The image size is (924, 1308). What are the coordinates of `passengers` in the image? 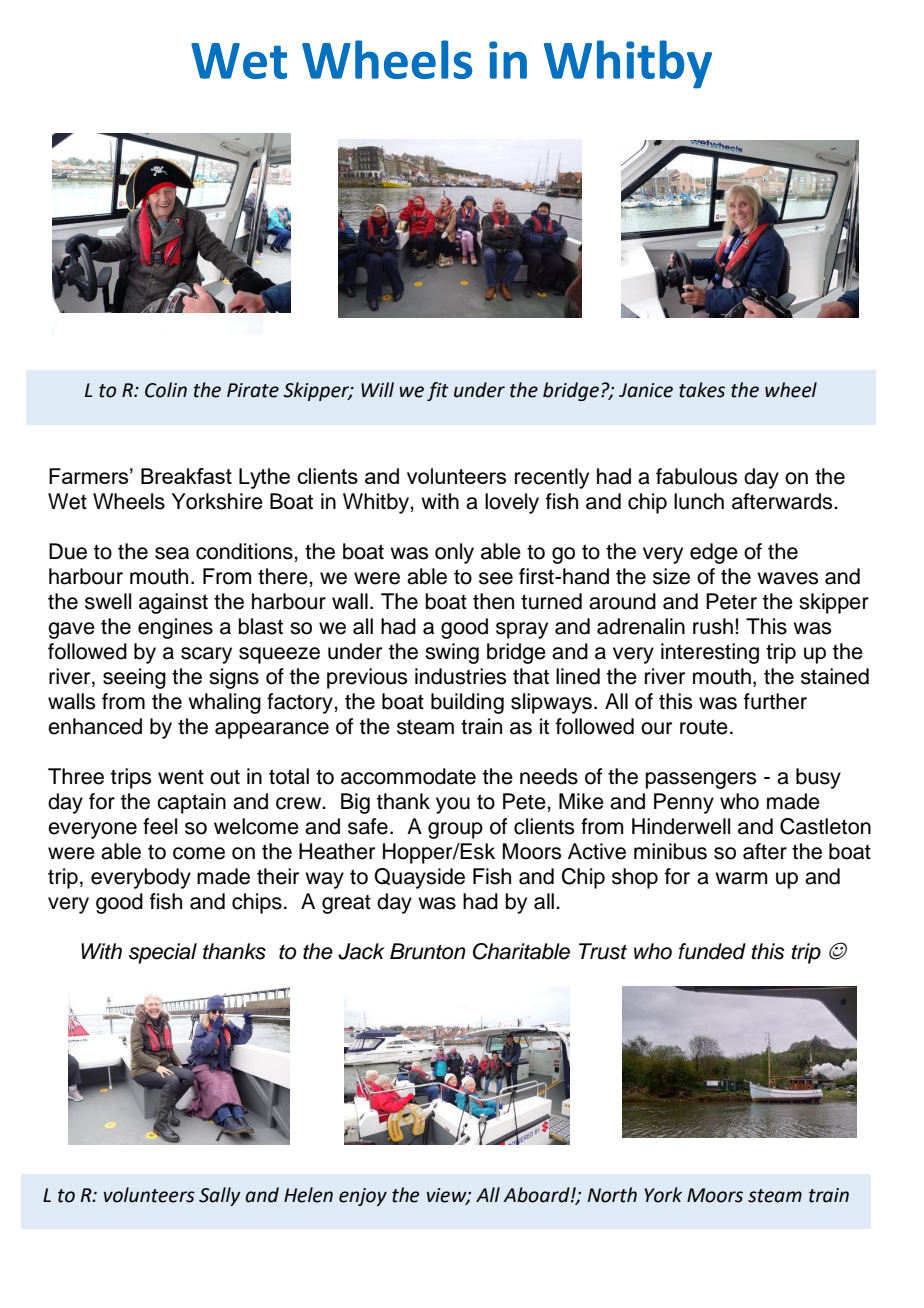 It's located at (701, 780).
